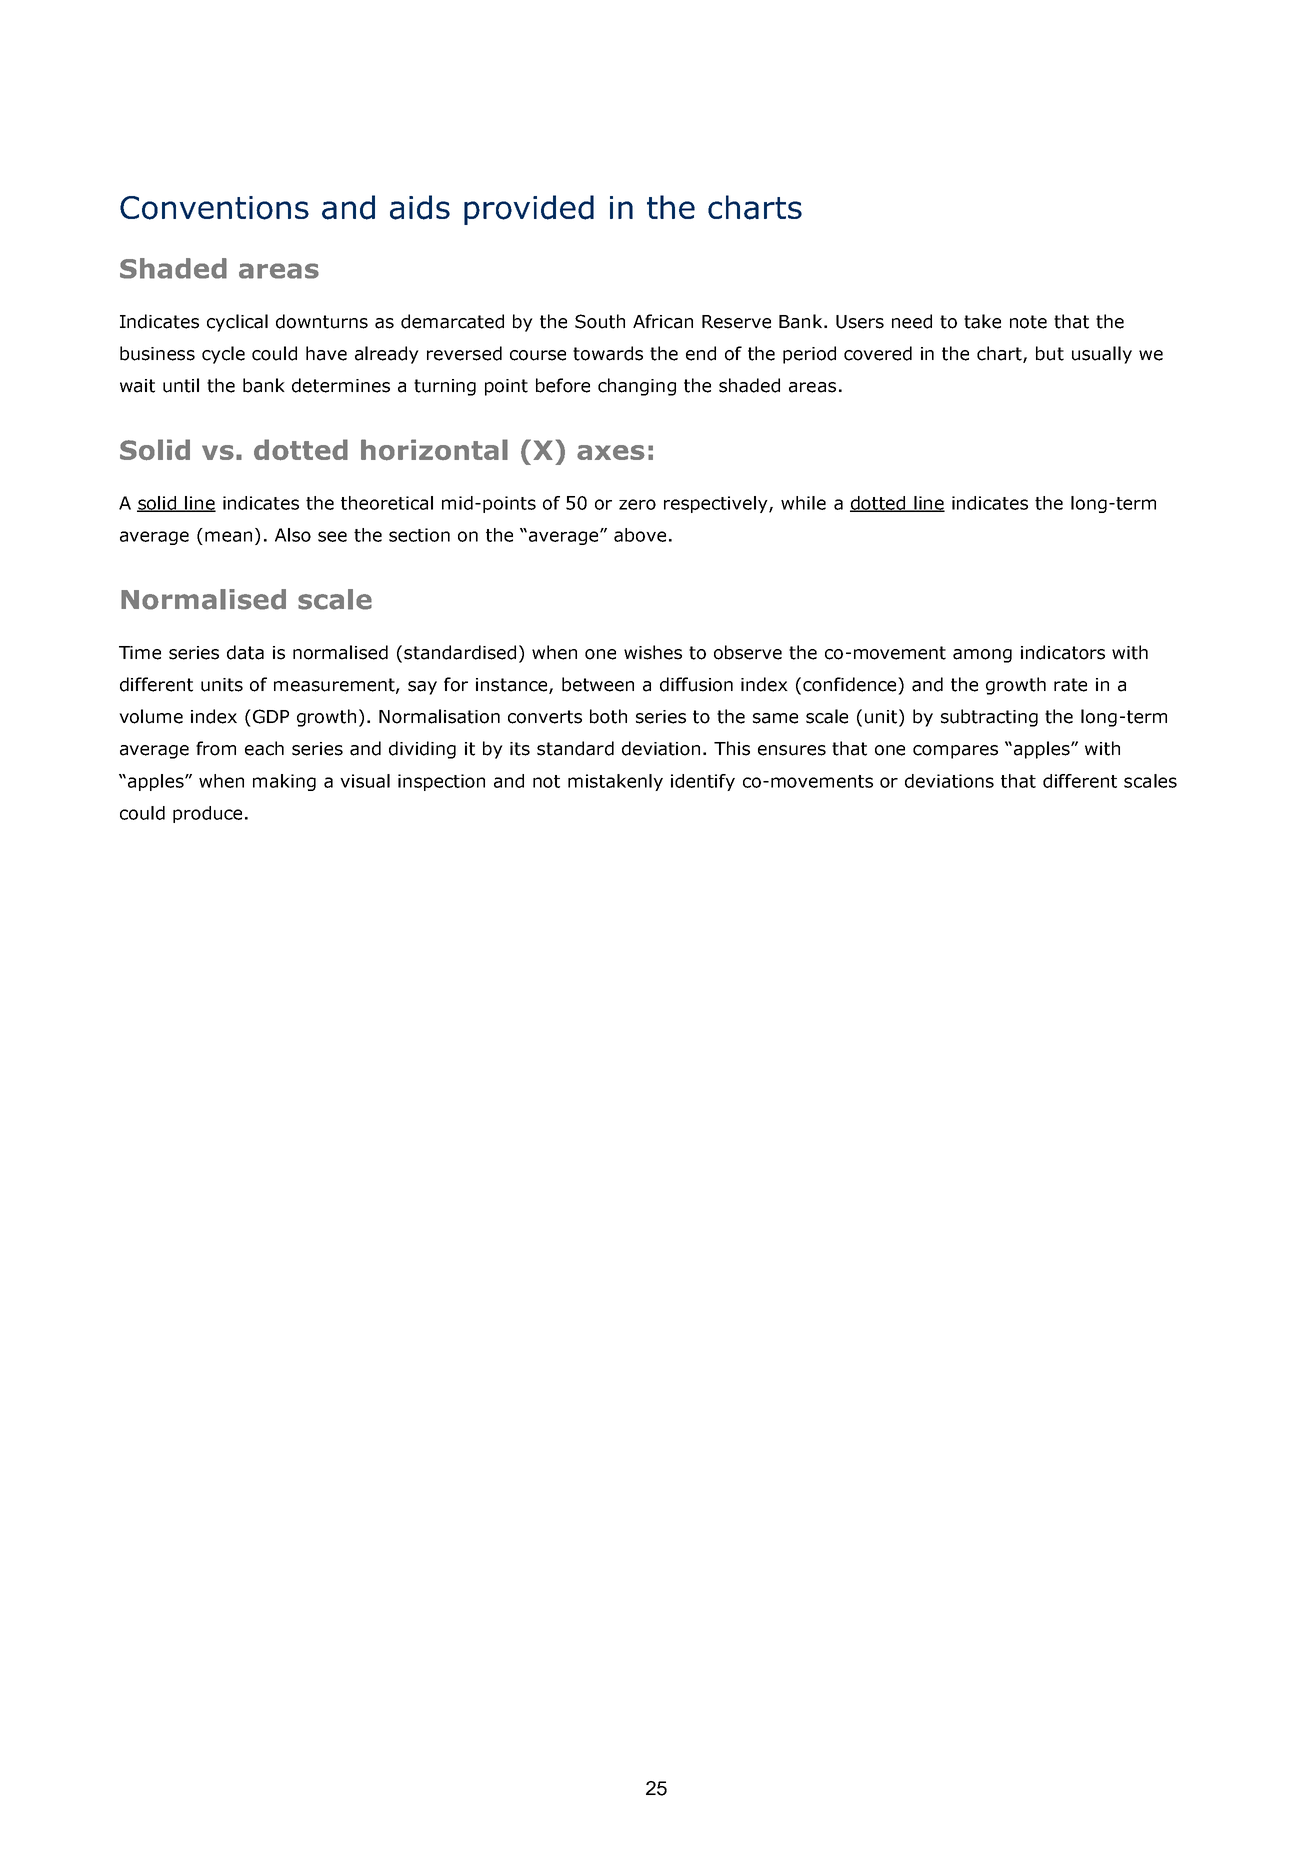  I want to click on wishes, so click(653, 652).
